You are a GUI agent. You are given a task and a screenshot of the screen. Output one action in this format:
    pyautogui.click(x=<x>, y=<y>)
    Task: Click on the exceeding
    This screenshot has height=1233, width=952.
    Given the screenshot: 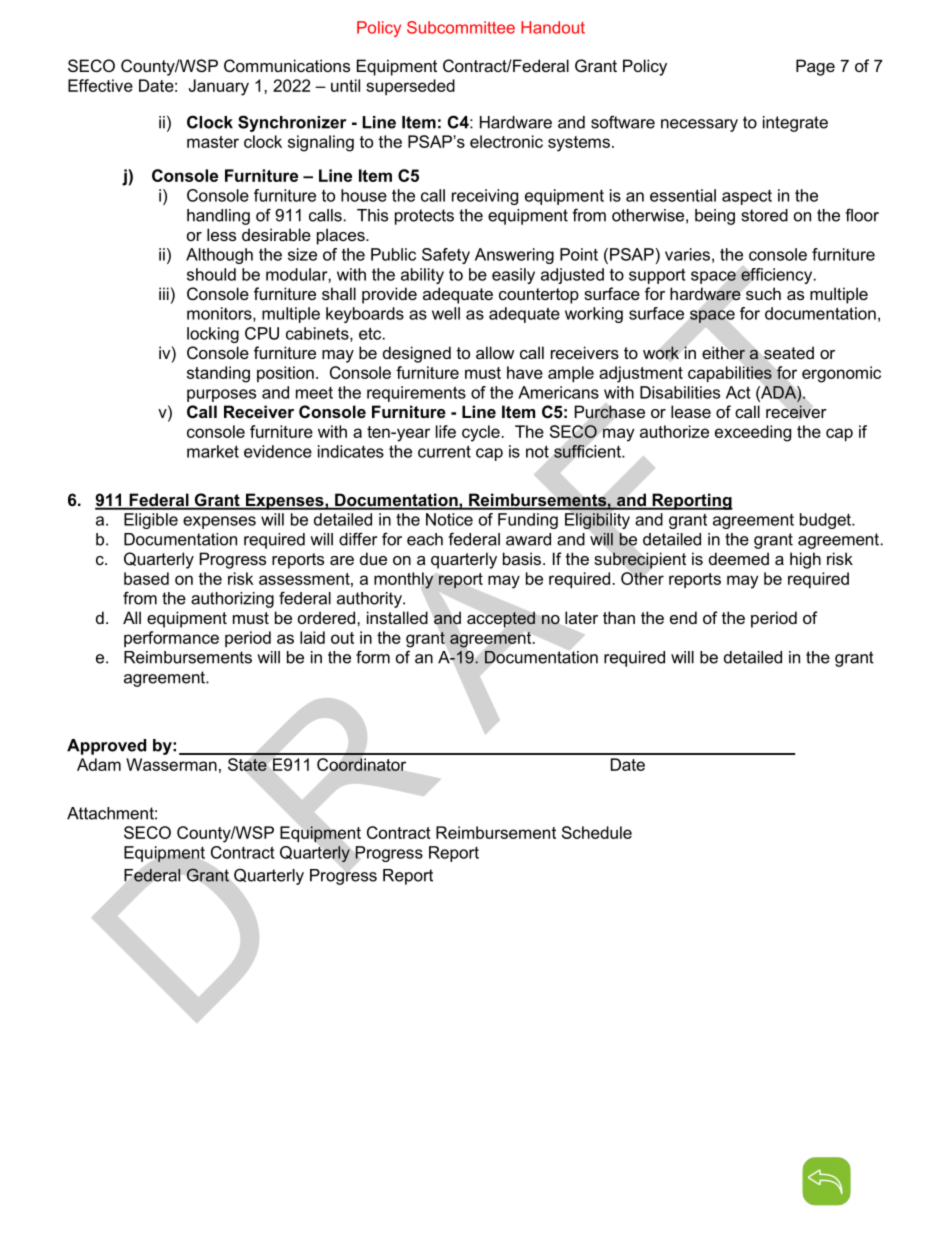 What is the action you would take?
    pyautogui.click(x=753, y=433)
